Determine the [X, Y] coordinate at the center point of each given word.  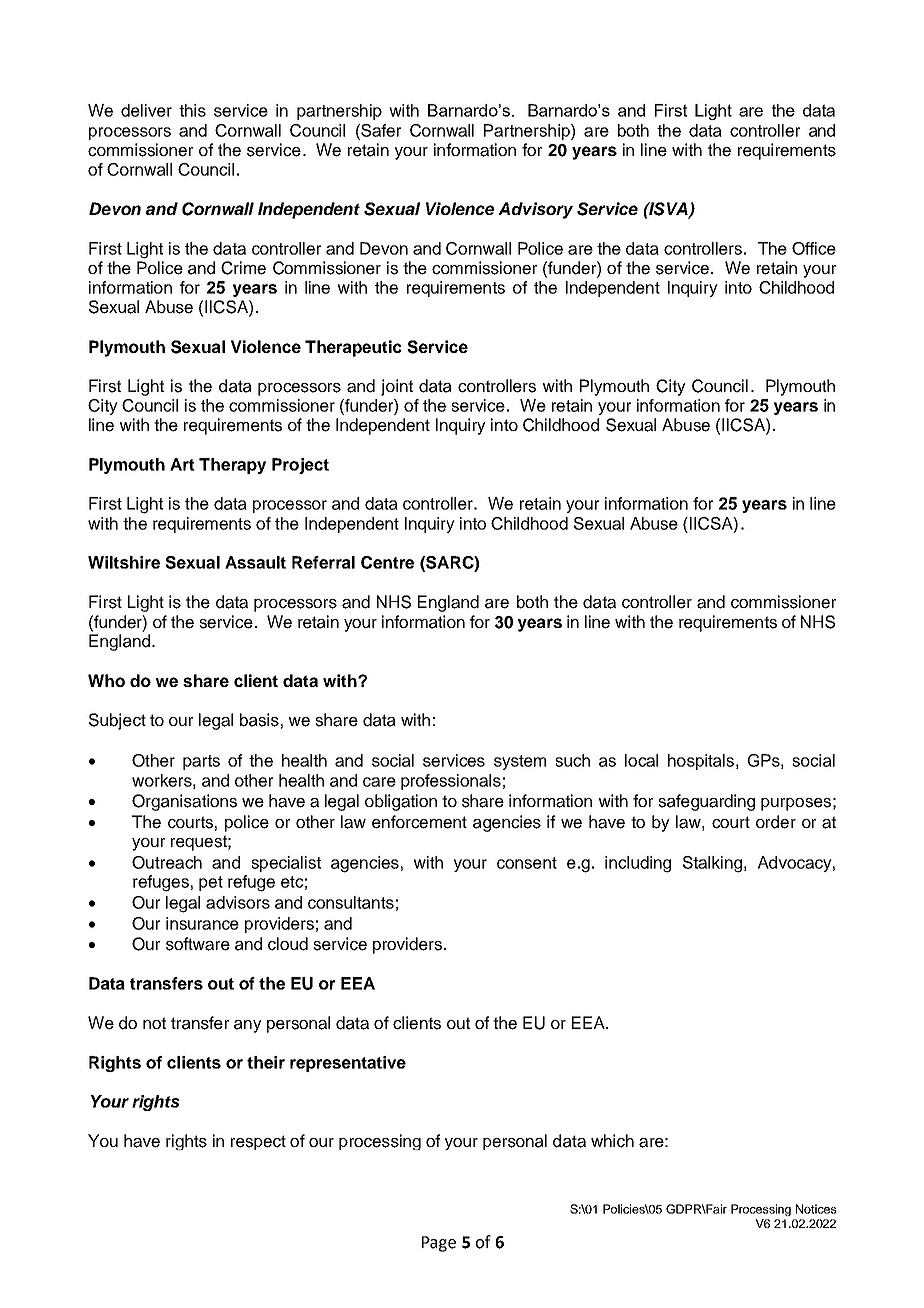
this [192, 110]
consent [527, 863]
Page [439, 1244]
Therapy [232, 466]
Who [106, 680]
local [641, 760]
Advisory [535, 210]
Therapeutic [353, 348]
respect [258, 1142]
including [638, 864]
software [198, 944]
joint [397, 387]
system [520, 762]
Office [814, 248]
